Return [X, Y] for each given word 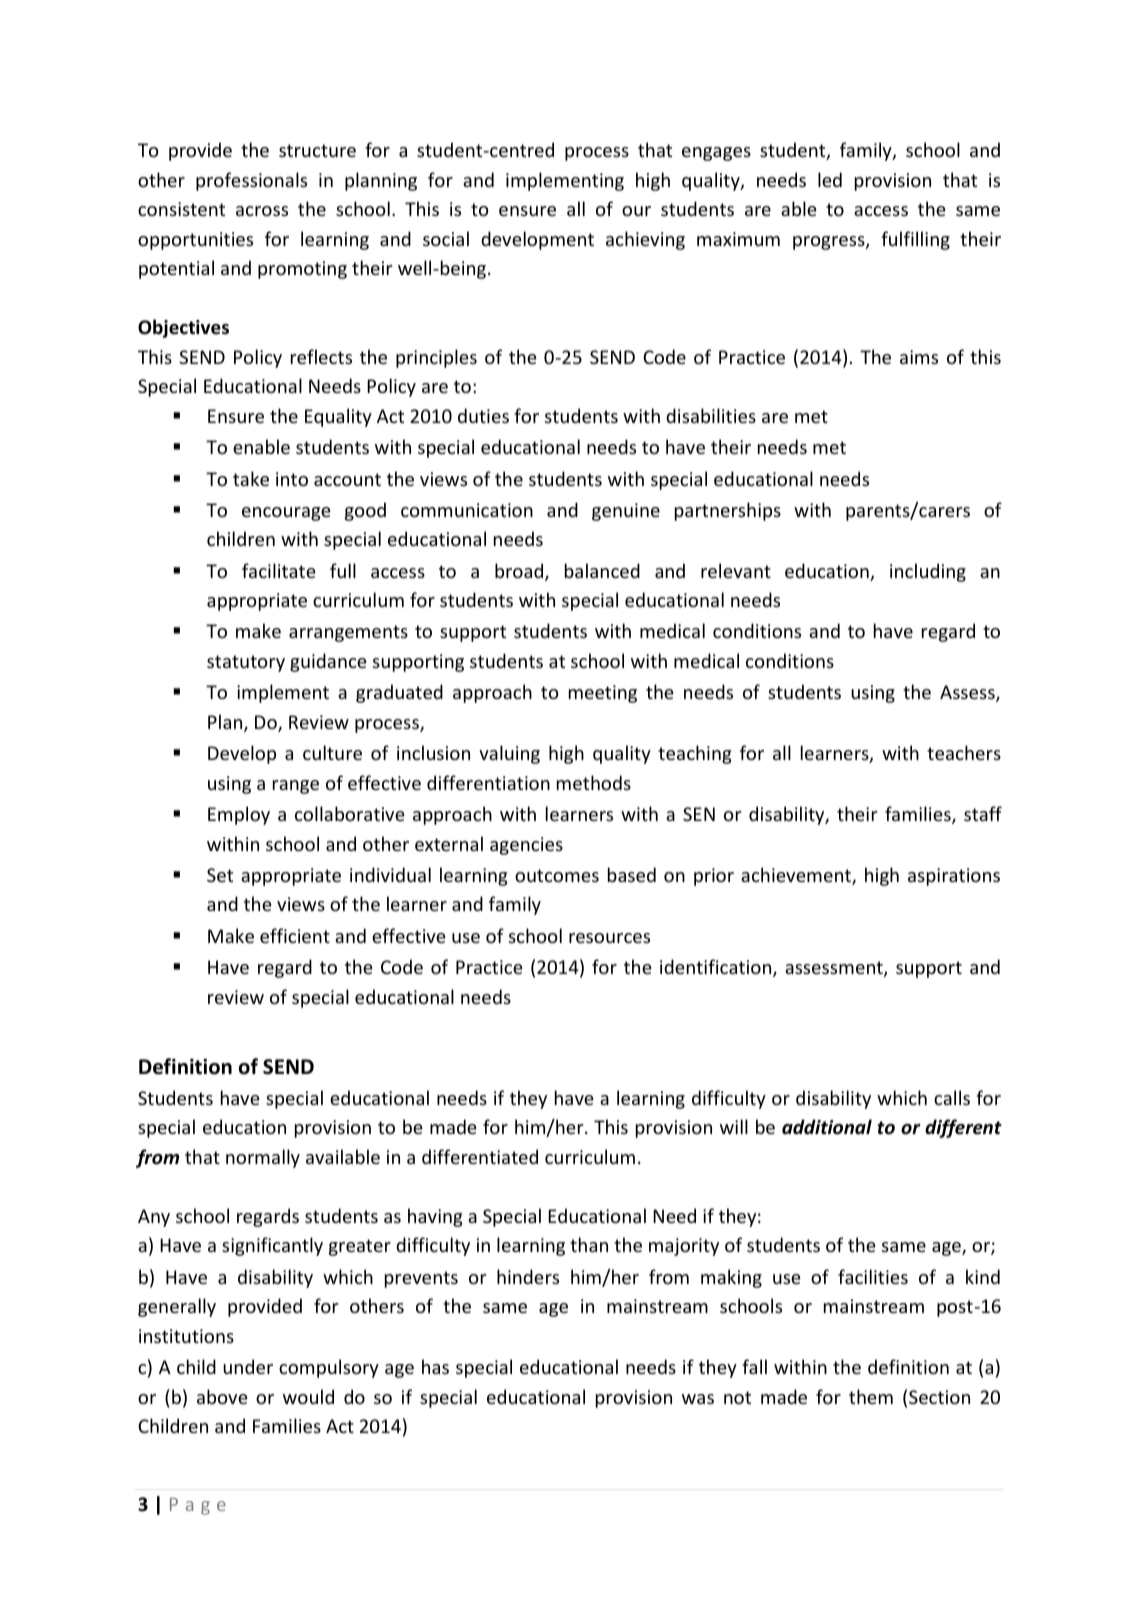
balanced [602, 570]
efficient [295, 935]
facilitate [279, 570]
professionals [251, 181]
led [830, 179]
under [248, 1366]
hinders [528, 1276]
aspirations [954, 877]
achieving [645, 240]
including [928, 572]
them [871, 1396]
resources [609, 938]
